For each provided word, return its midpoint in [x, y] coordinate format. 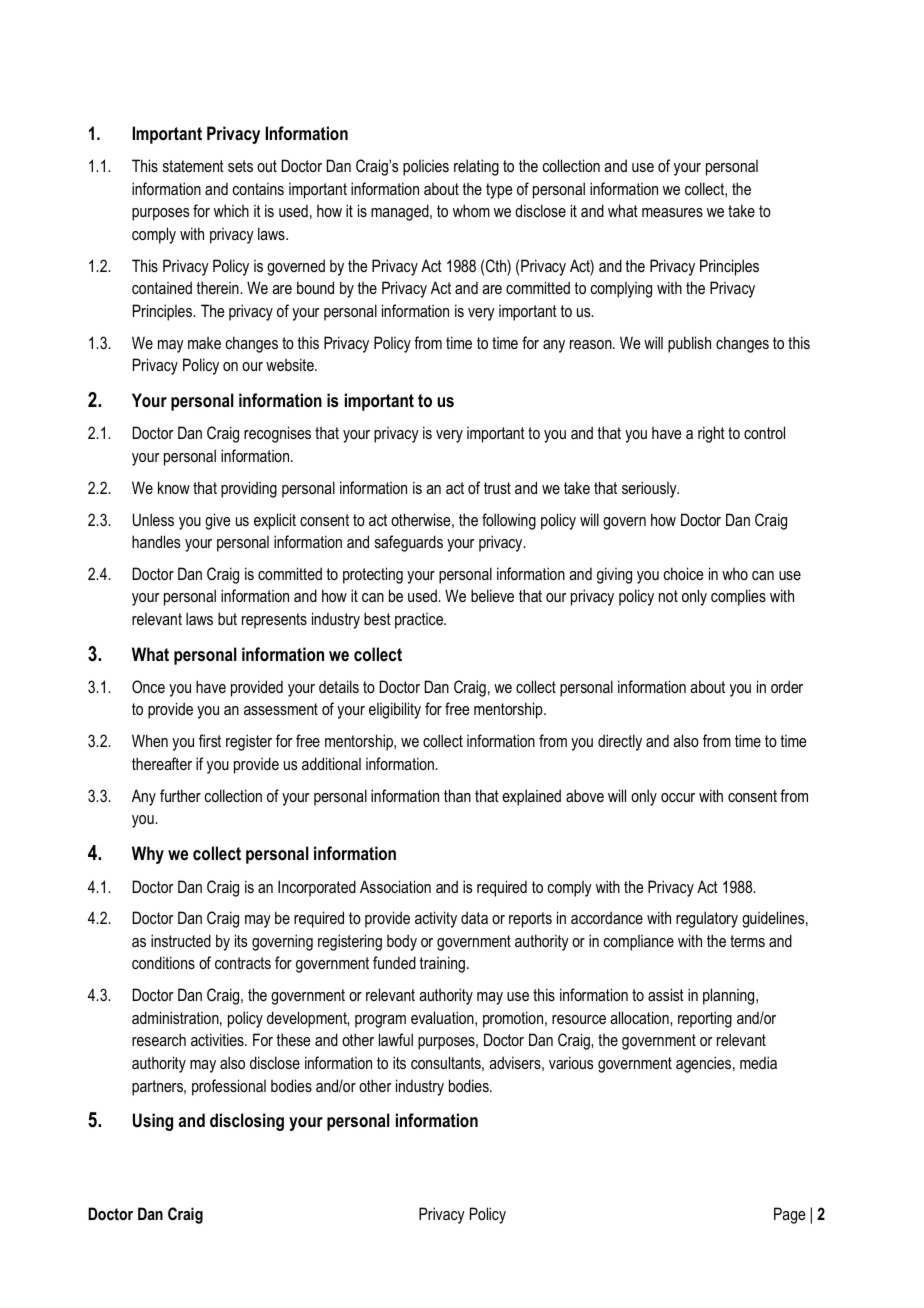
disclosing [247, 1122]
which [231, 210]
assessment [281, 709]
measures [672, 212]
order [787, 686]
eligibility [395, 710]
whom [471, 210]
